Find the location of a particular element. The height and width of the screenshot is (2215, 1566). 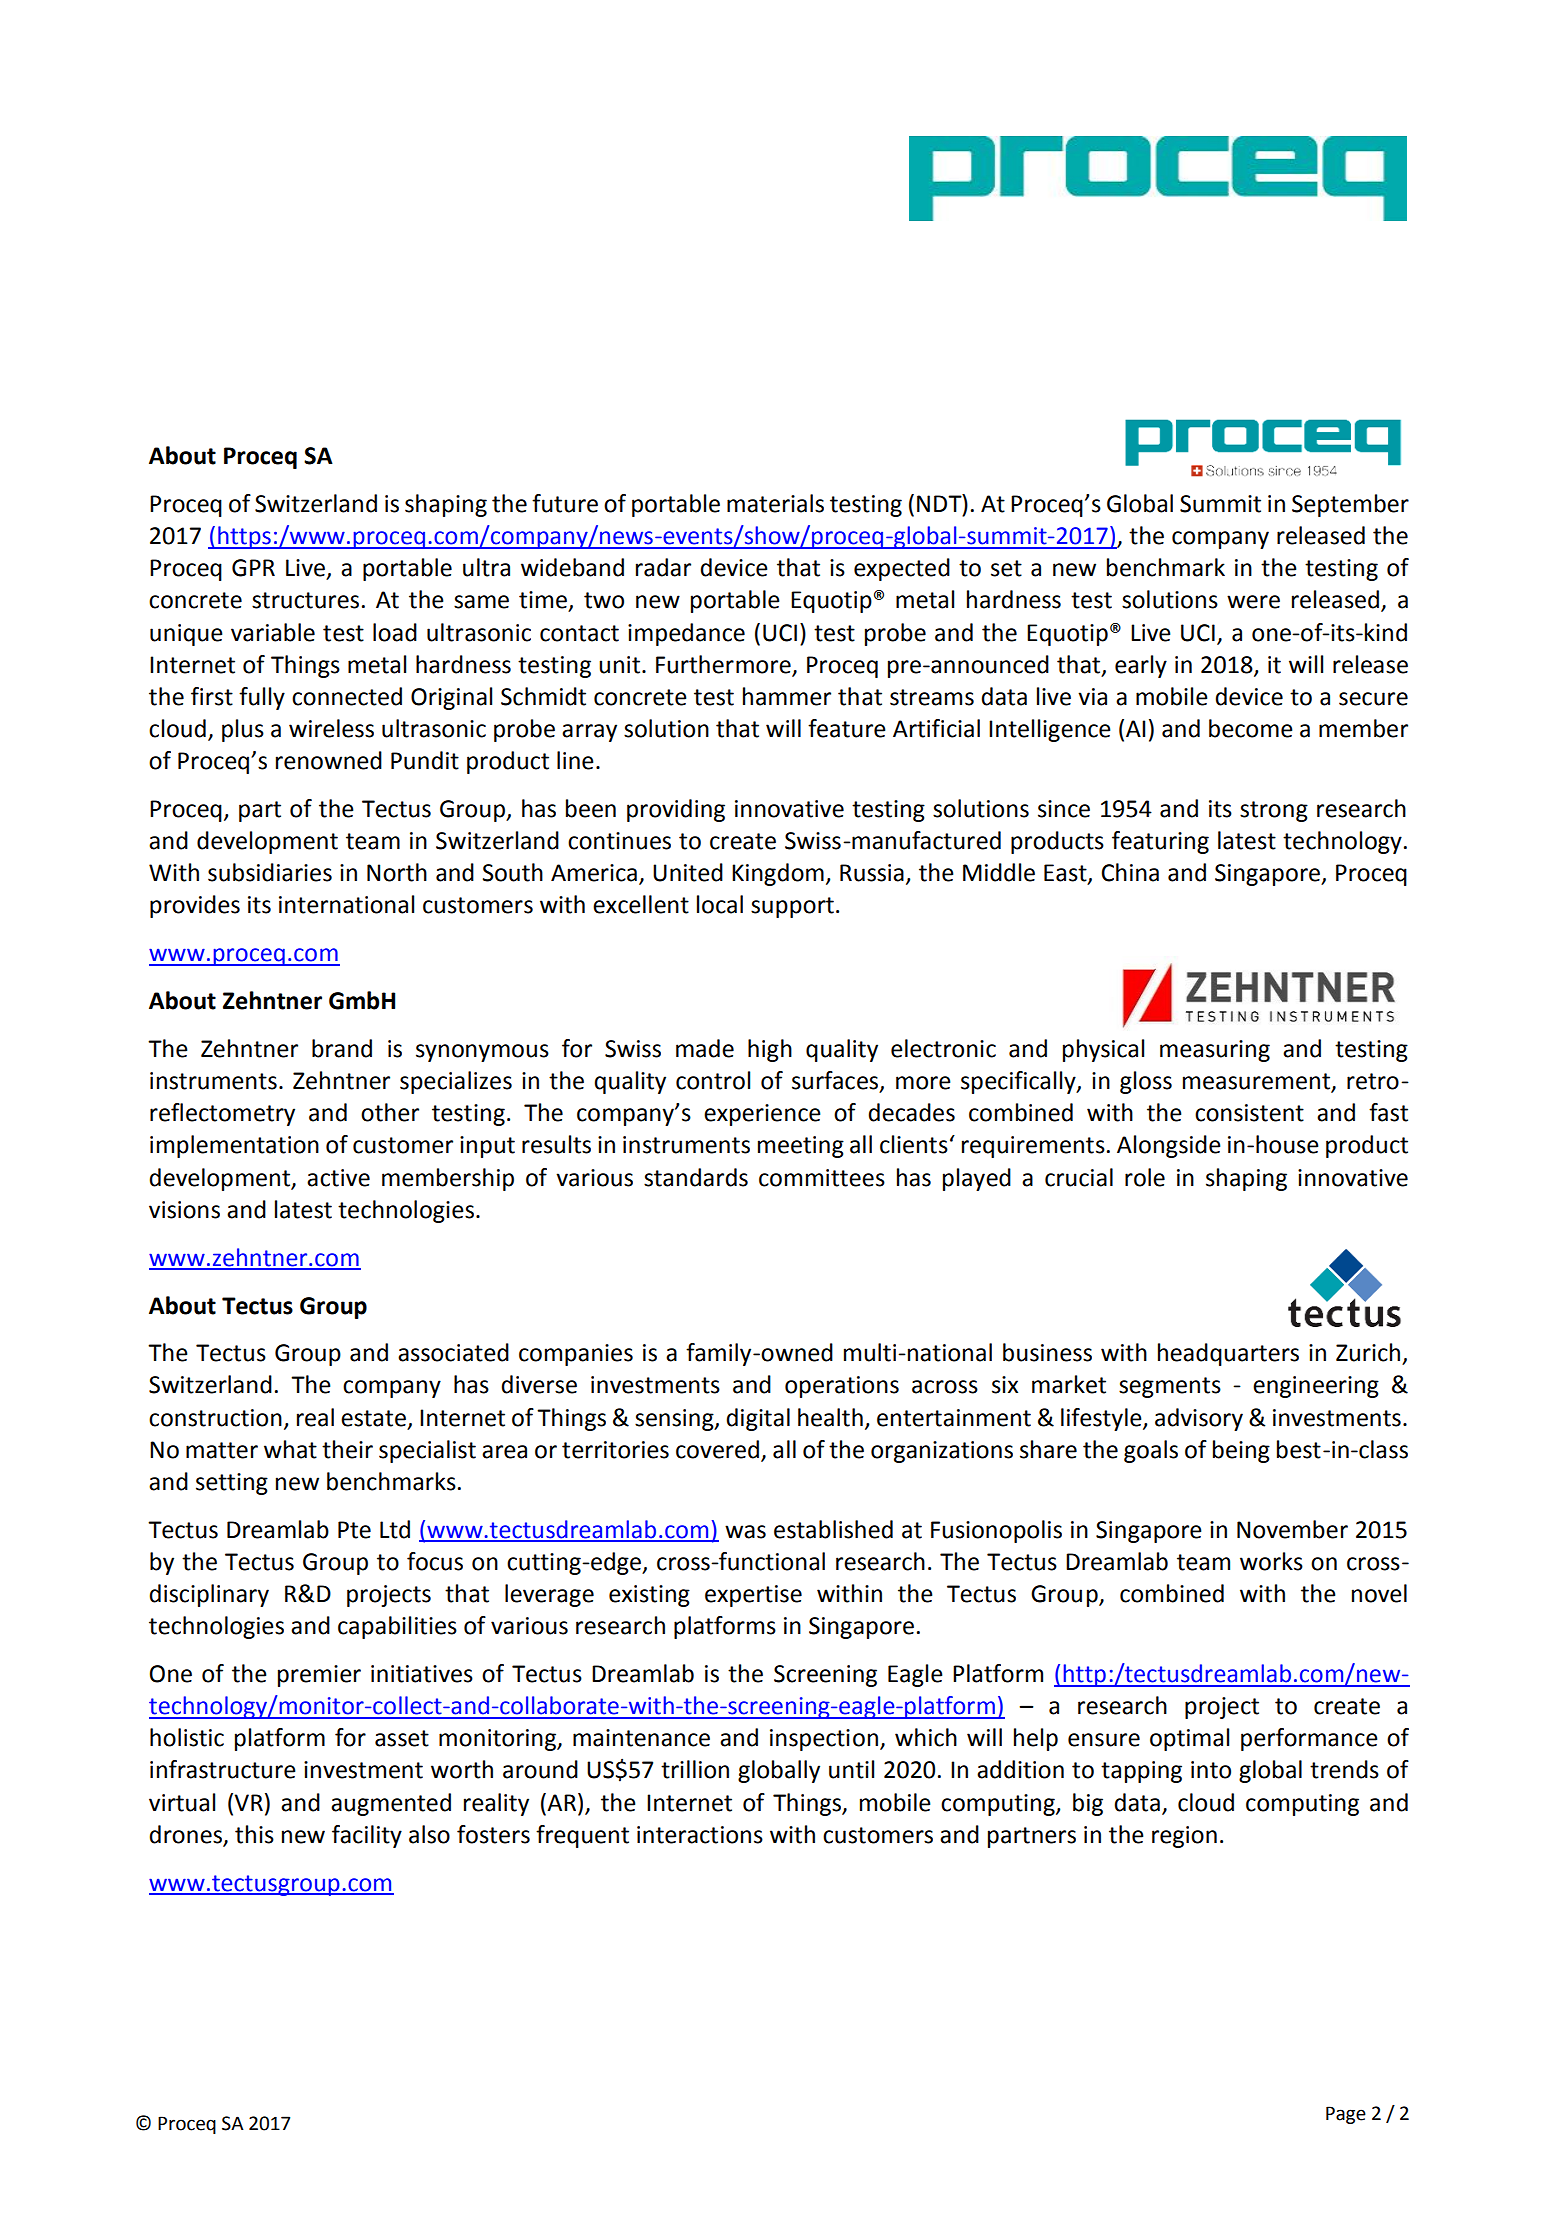

interactions is located at coordinates (700, 1835).
